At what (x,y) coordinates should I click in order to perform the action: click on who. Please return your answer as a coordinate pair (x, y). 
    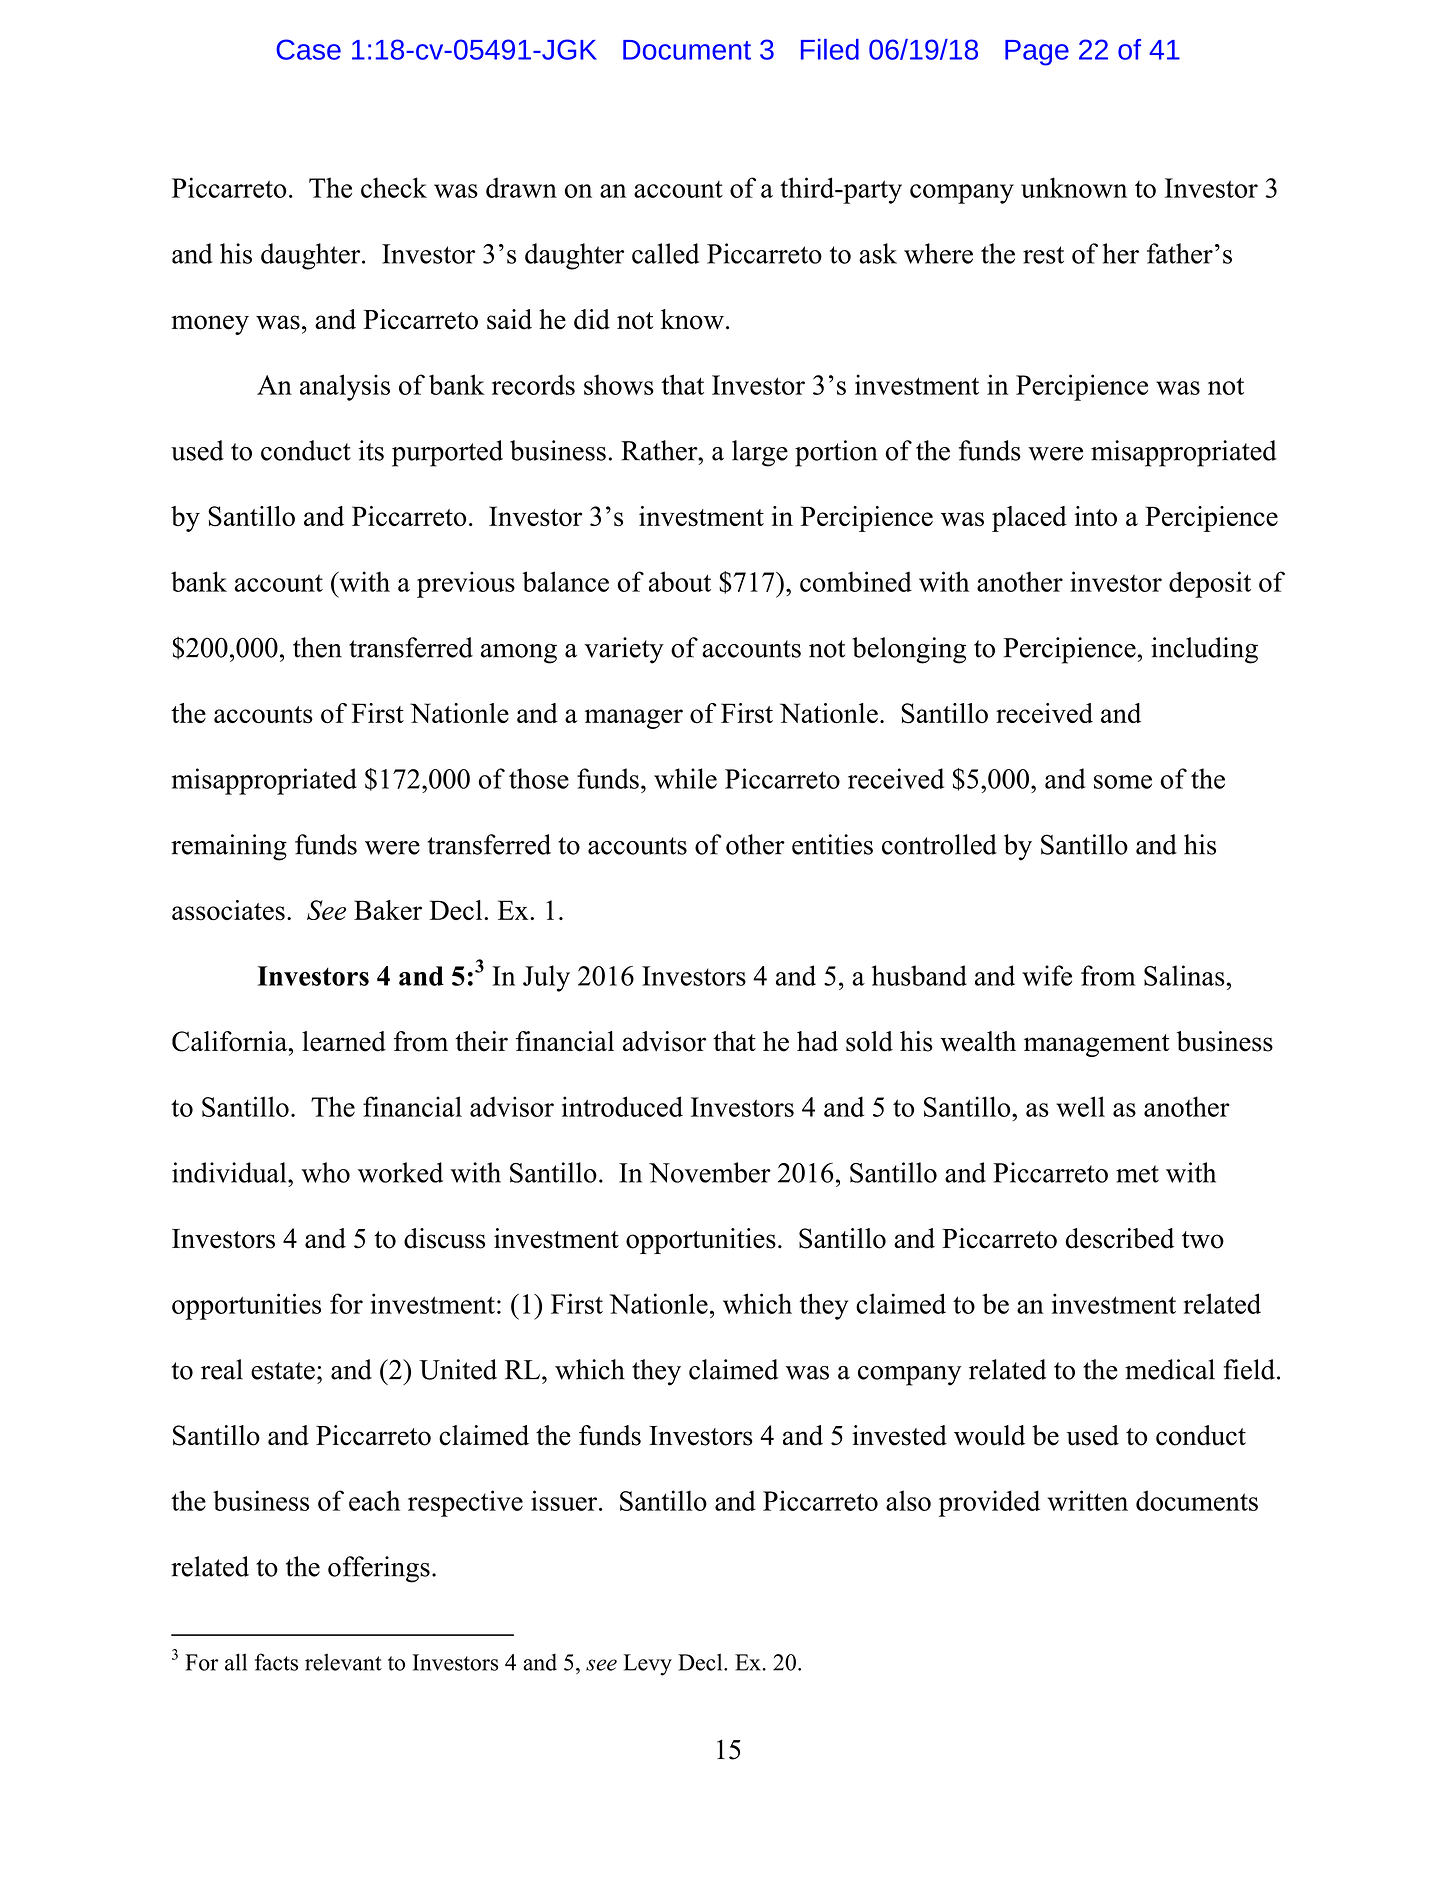
    Looking at the image, I should click on (325, 1172).
